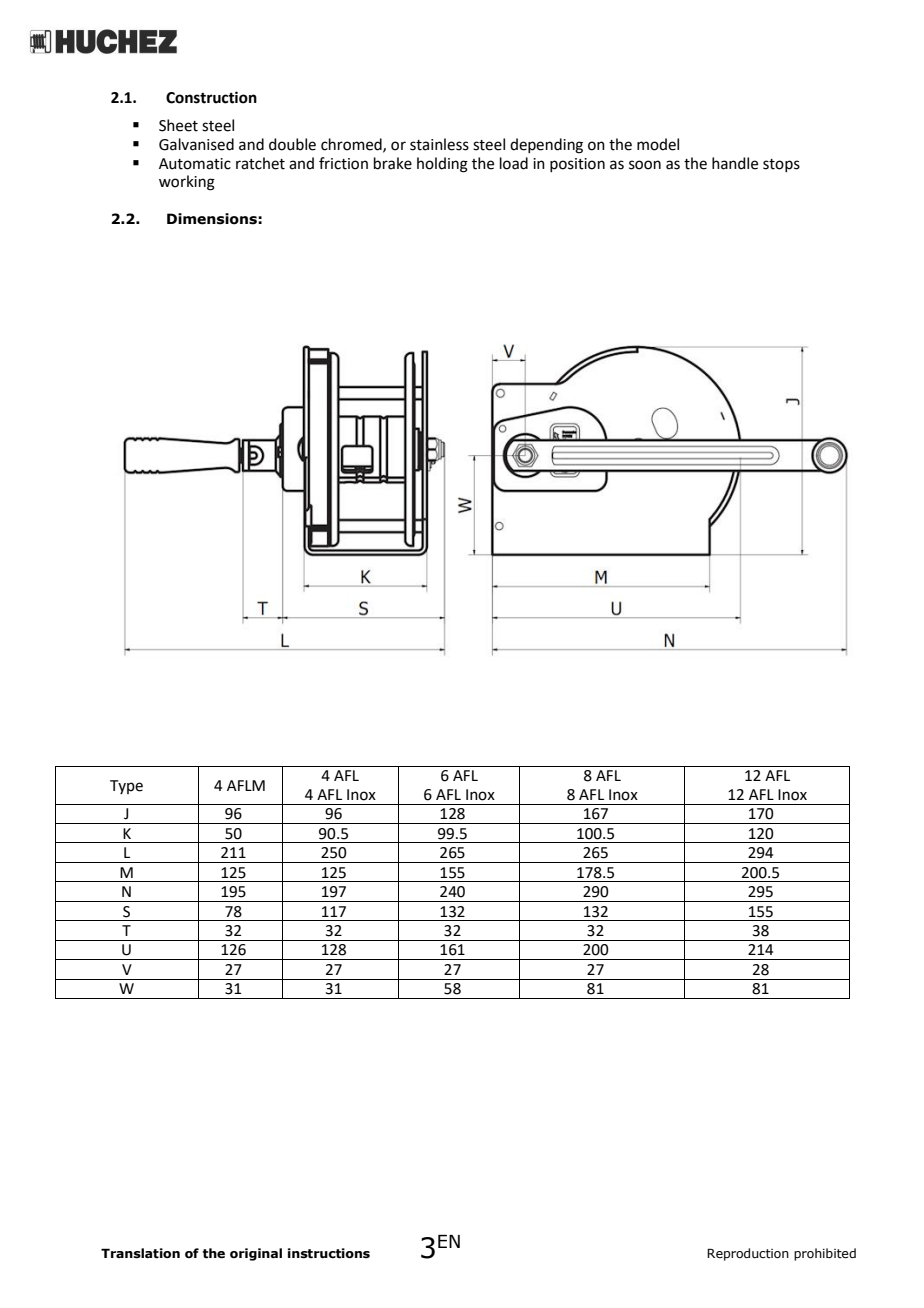  I want to click on working, so click(187, 183).
